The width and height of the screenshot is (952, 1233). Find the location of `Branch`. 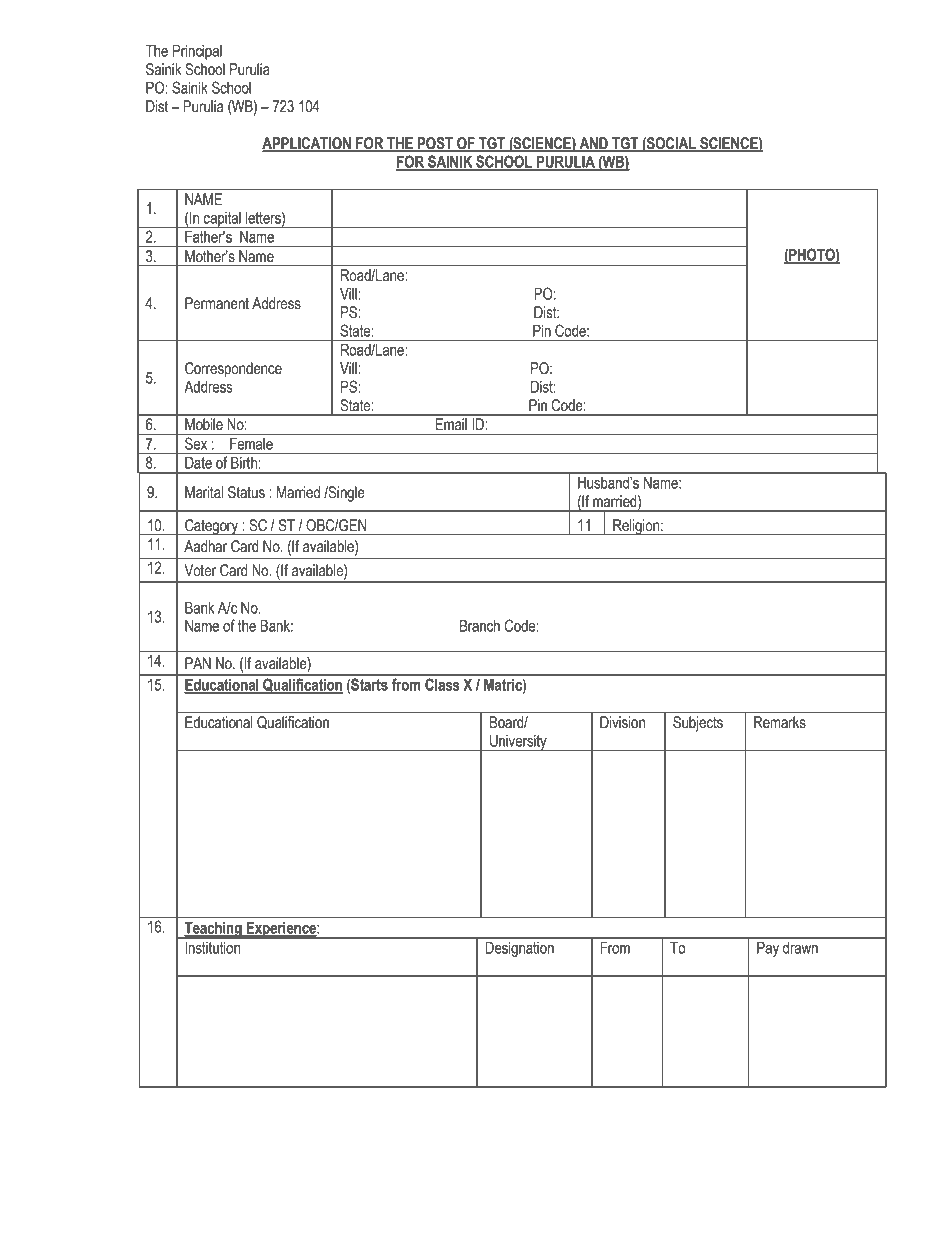

Branch is located at coordinates (480, 626).
